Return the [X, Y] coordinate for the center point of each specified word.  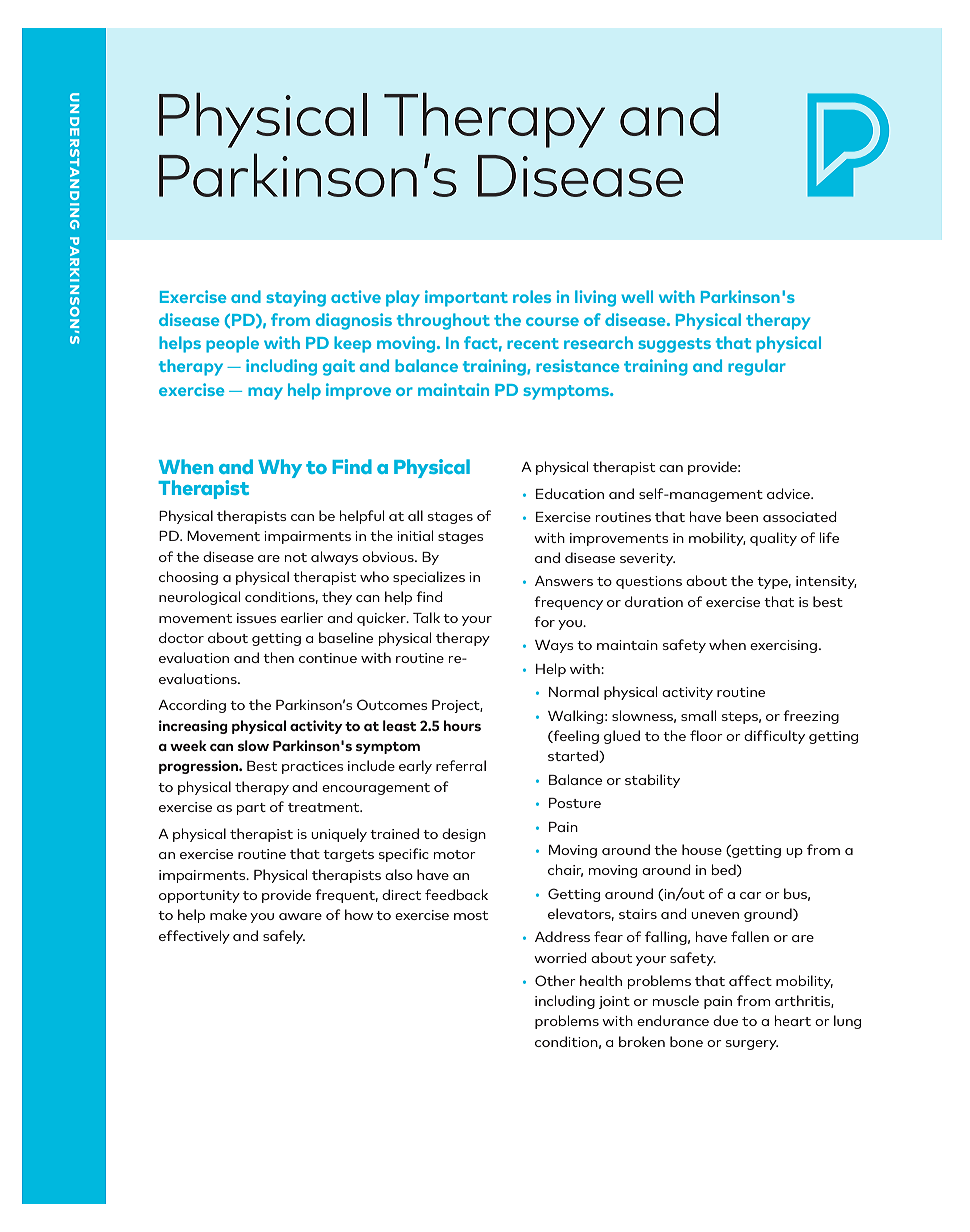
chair [565, 870]
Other [555, 980]
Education [570, 493]
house [702, 849]
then [278, 657]
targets [348, 856]
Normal [574, 691]
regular [757, 367]
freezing [811, 717]
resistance [577, 365]
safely [284, 937]
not [296, 557]
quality [773, 539]
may [265, 393]
